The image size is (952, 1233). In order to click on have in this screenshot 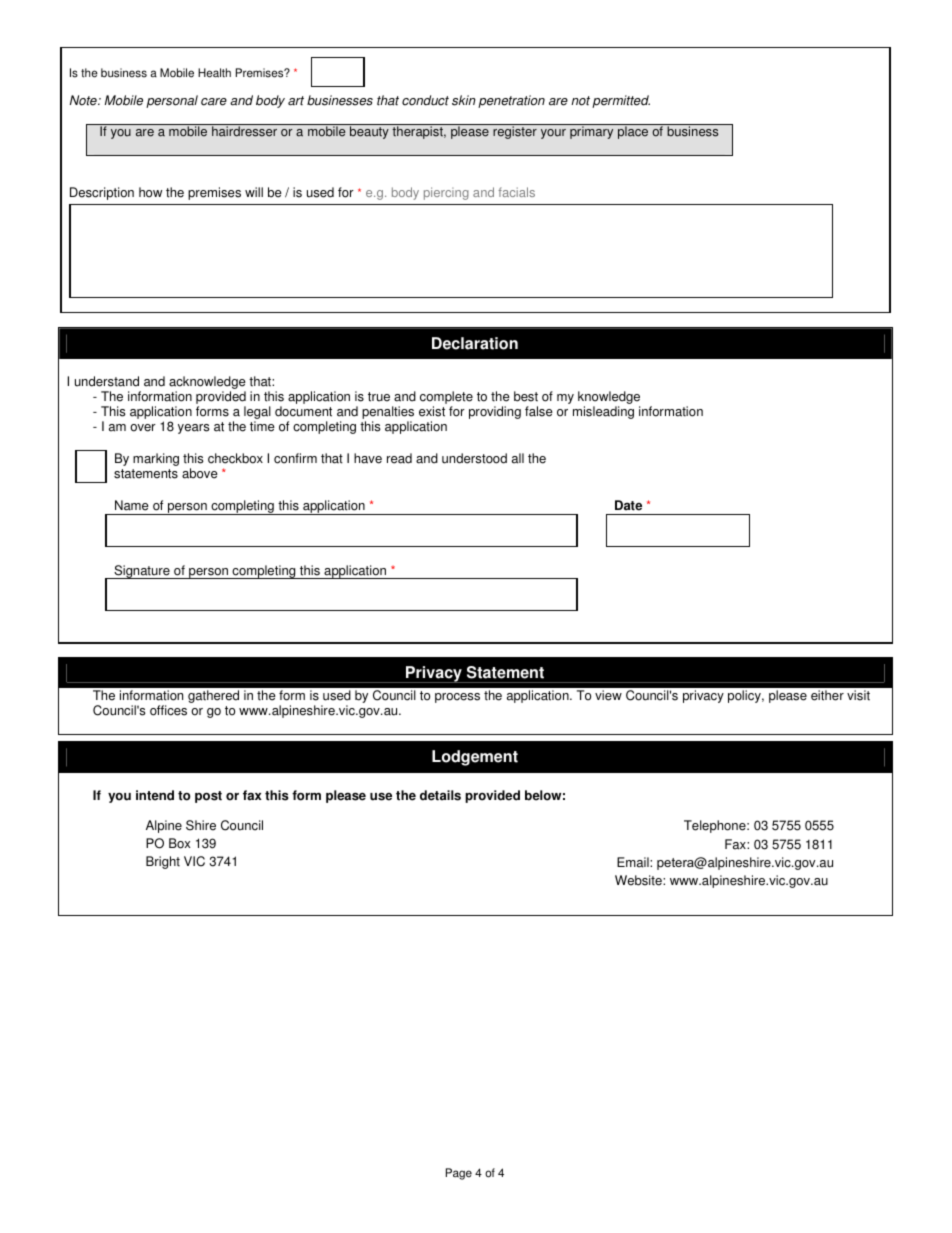, I will do `click(368, 458)`.
